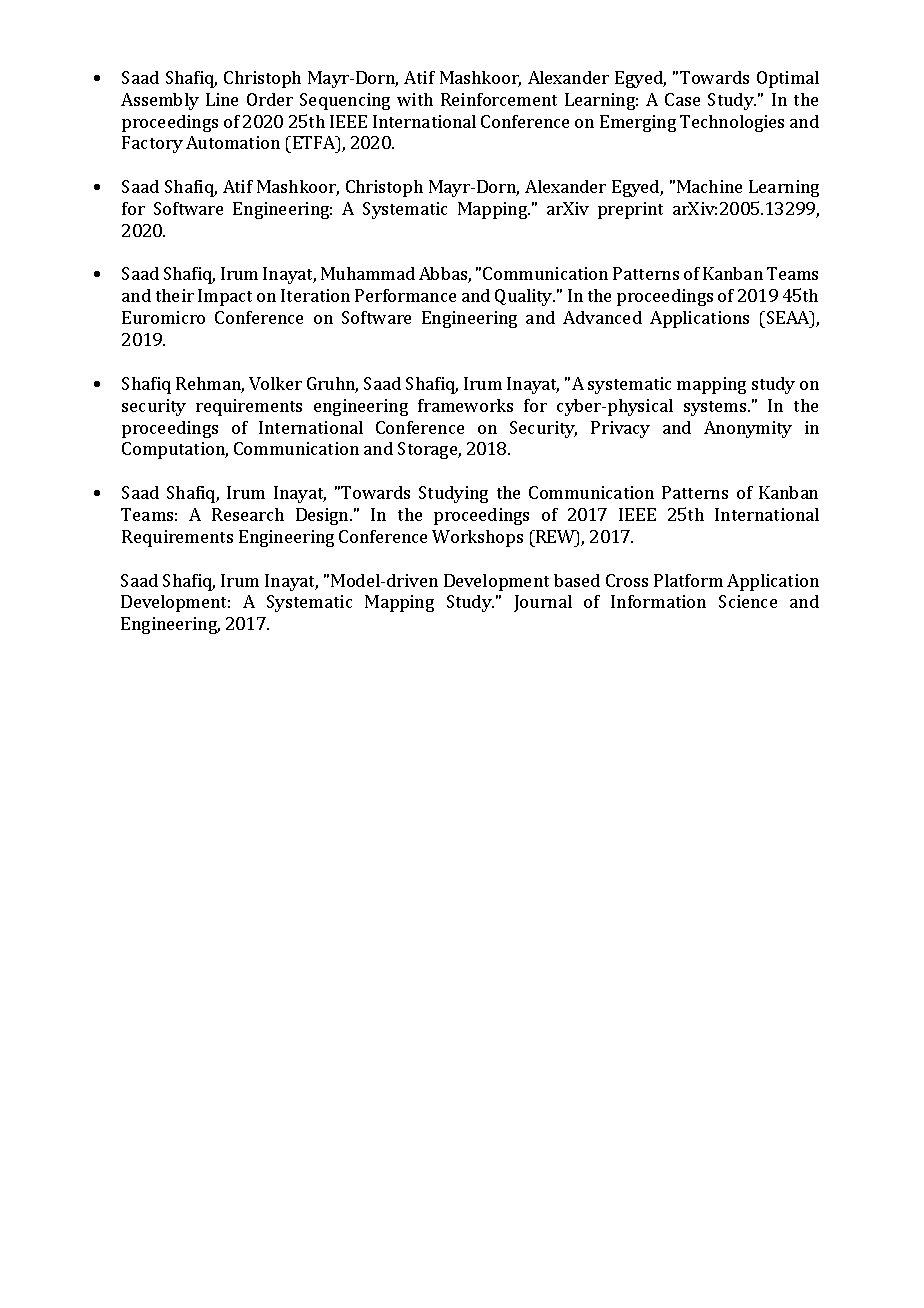 The width and height of the image is (924, 1308). What do you see at coordinates (716, 408) in the image?
I see `systems` at bounding box center [716, 408].
